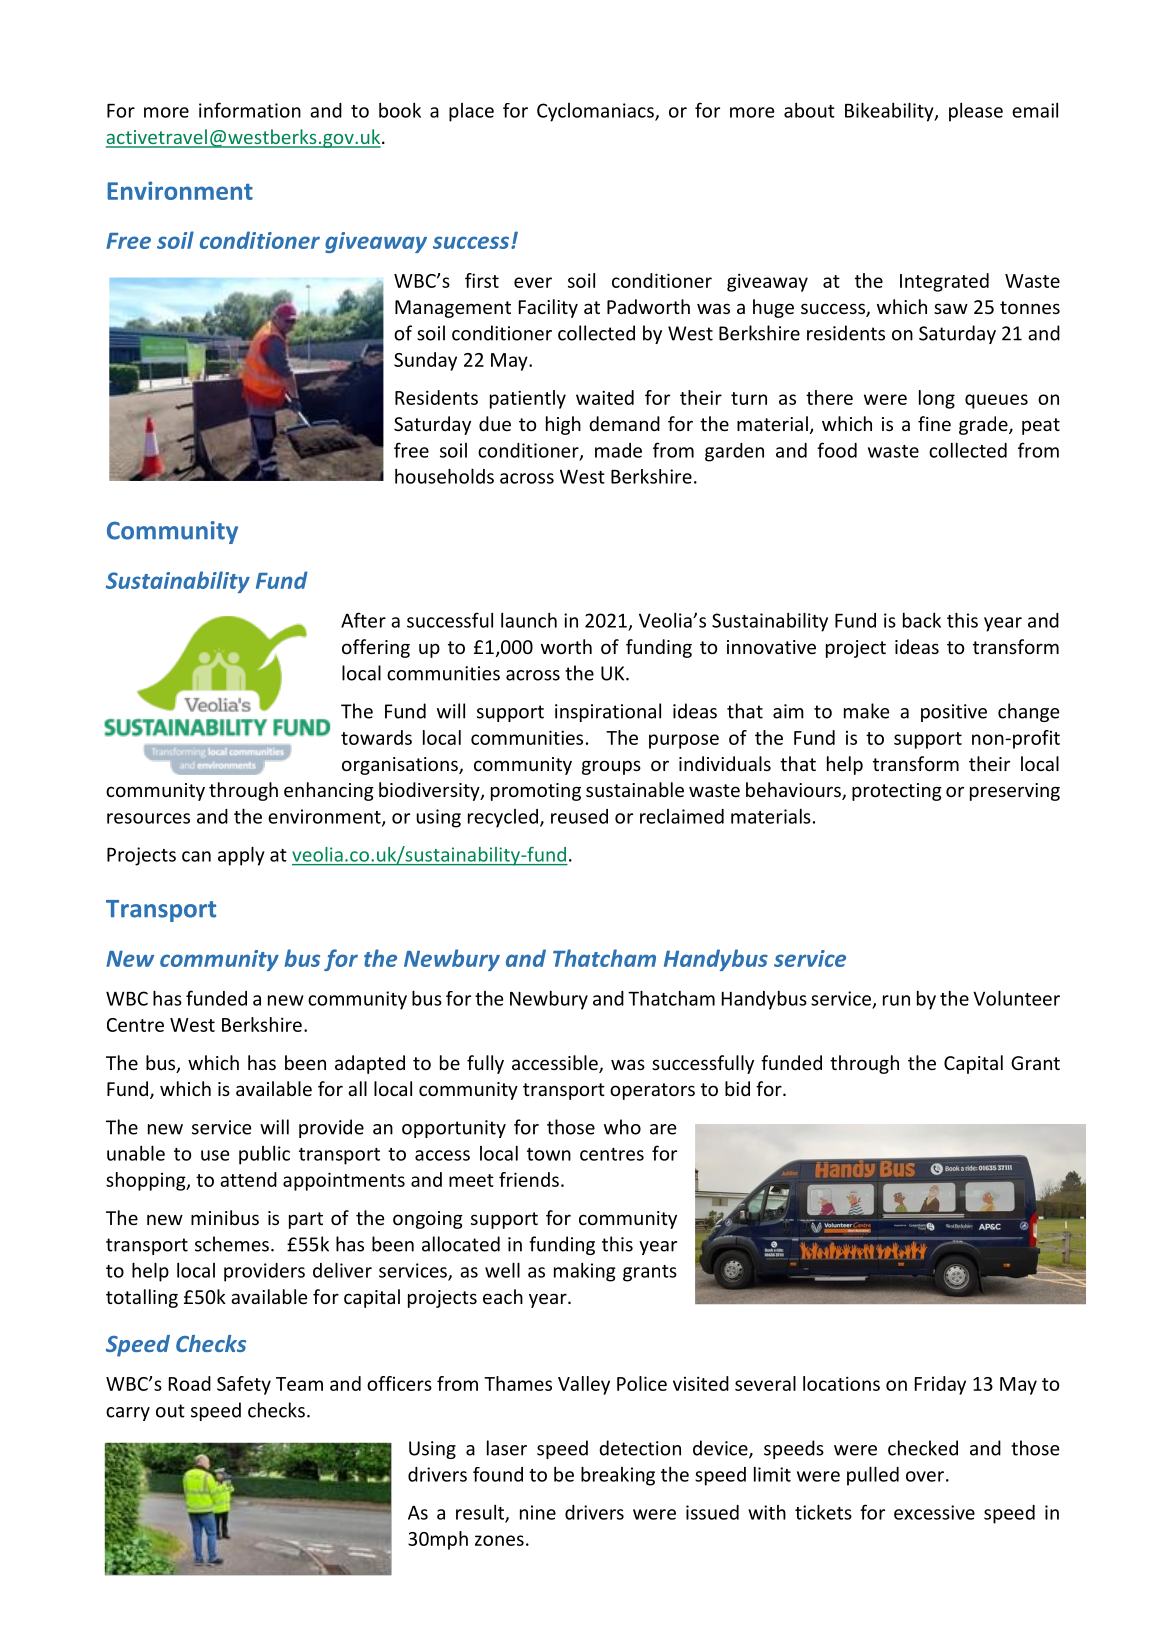 The width and height of the screenshot is (1166, 1650). What do you see at coordinates (934, 1512) in the screenshot?
I see `excessive` at bounding box center [934, 1512].
